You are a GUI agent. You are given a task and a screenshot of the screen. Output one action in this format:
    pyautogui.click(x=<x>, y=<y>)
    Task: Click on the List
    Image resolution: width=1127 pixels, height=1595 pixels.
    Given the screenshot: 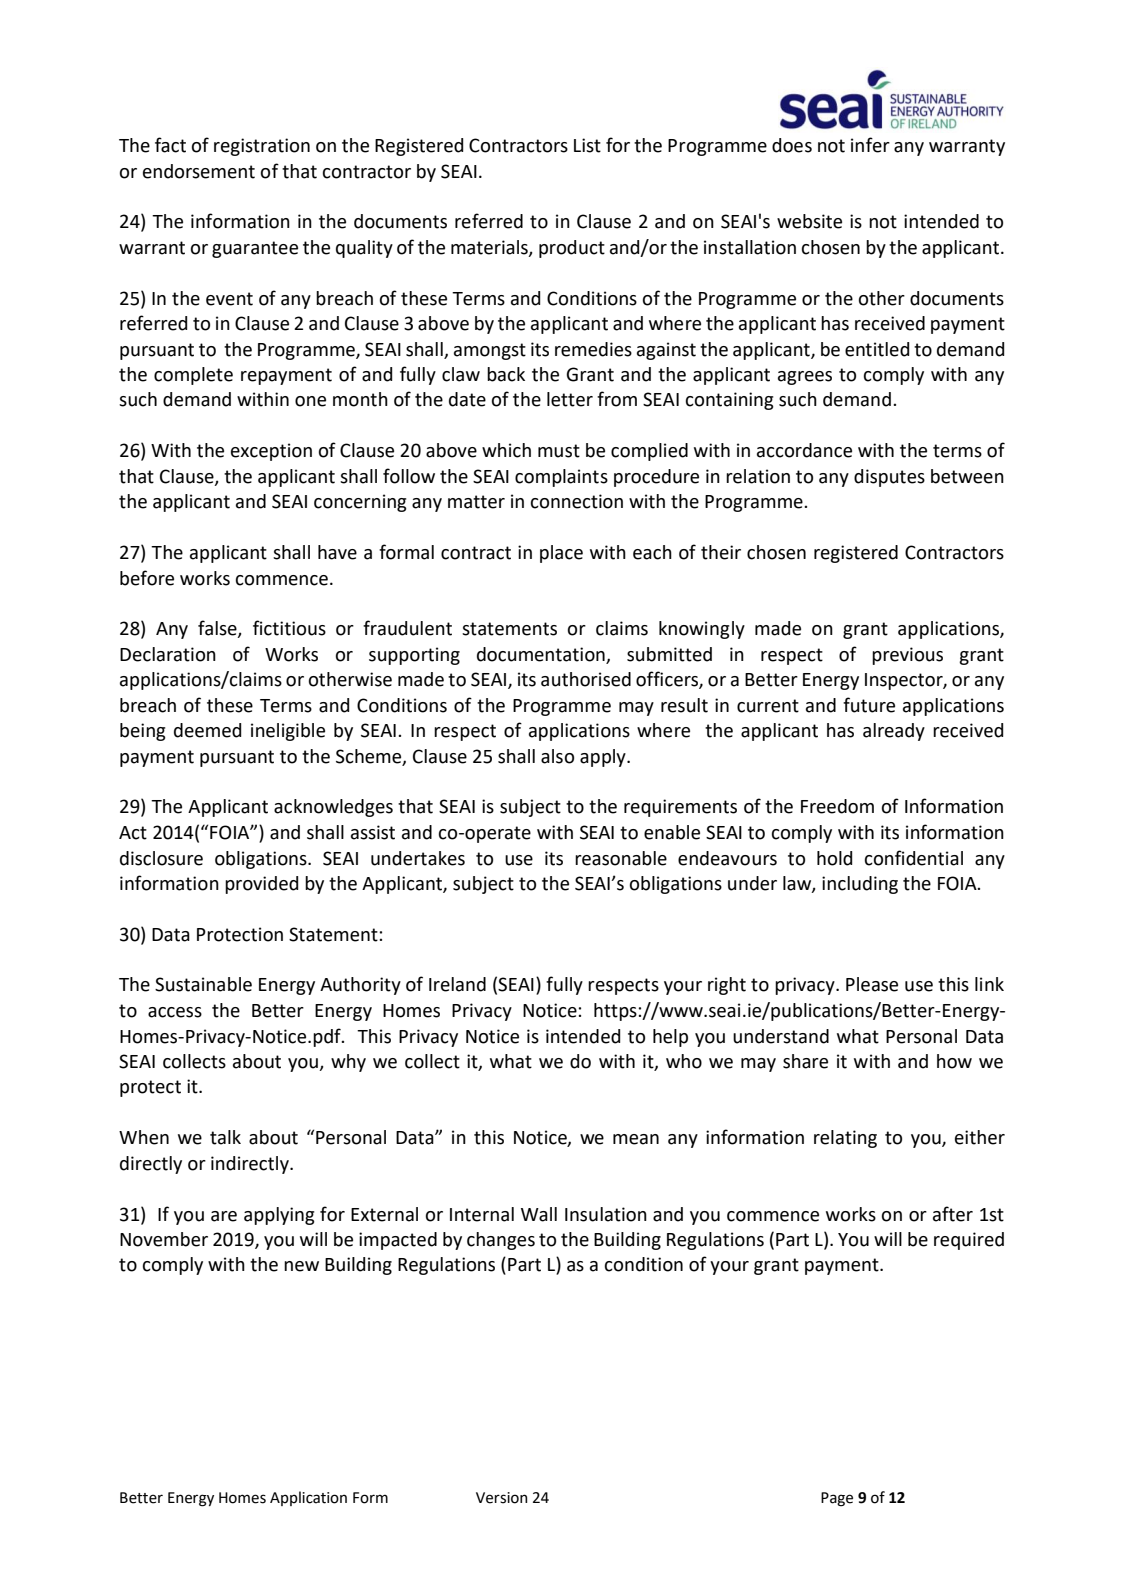 What is the action you would take?
    pyautogui.click(x=587, y=145)
